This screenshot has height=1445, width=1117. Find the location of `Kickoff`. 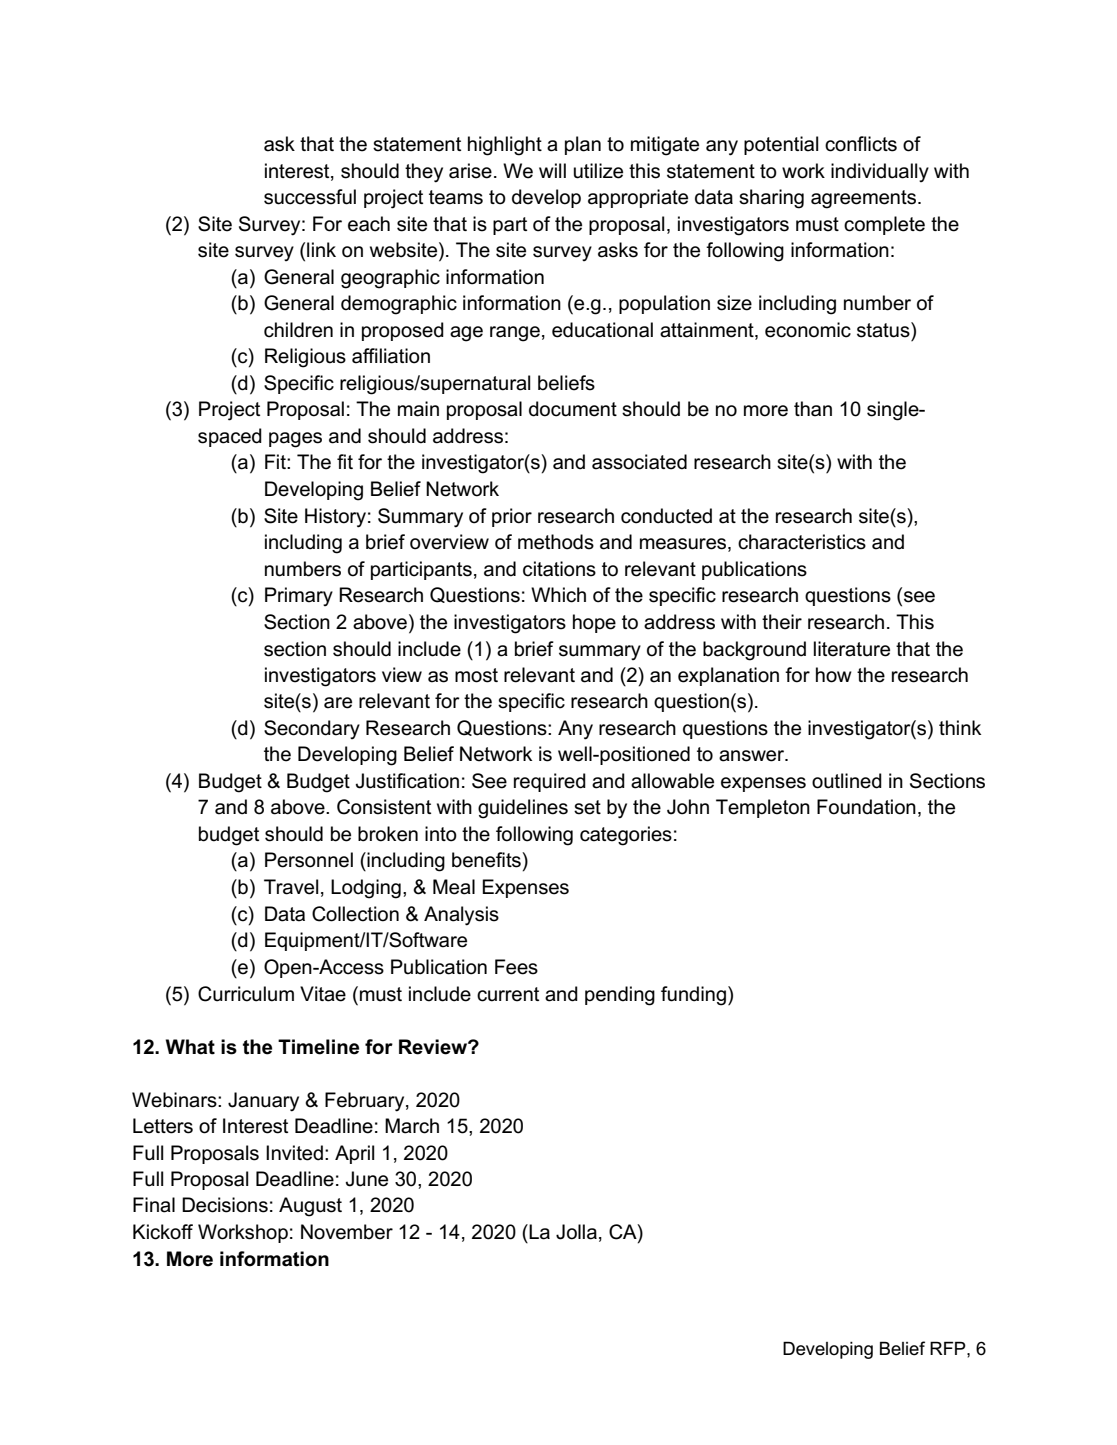

Kickoff is located at coordinates (163, 1232).
